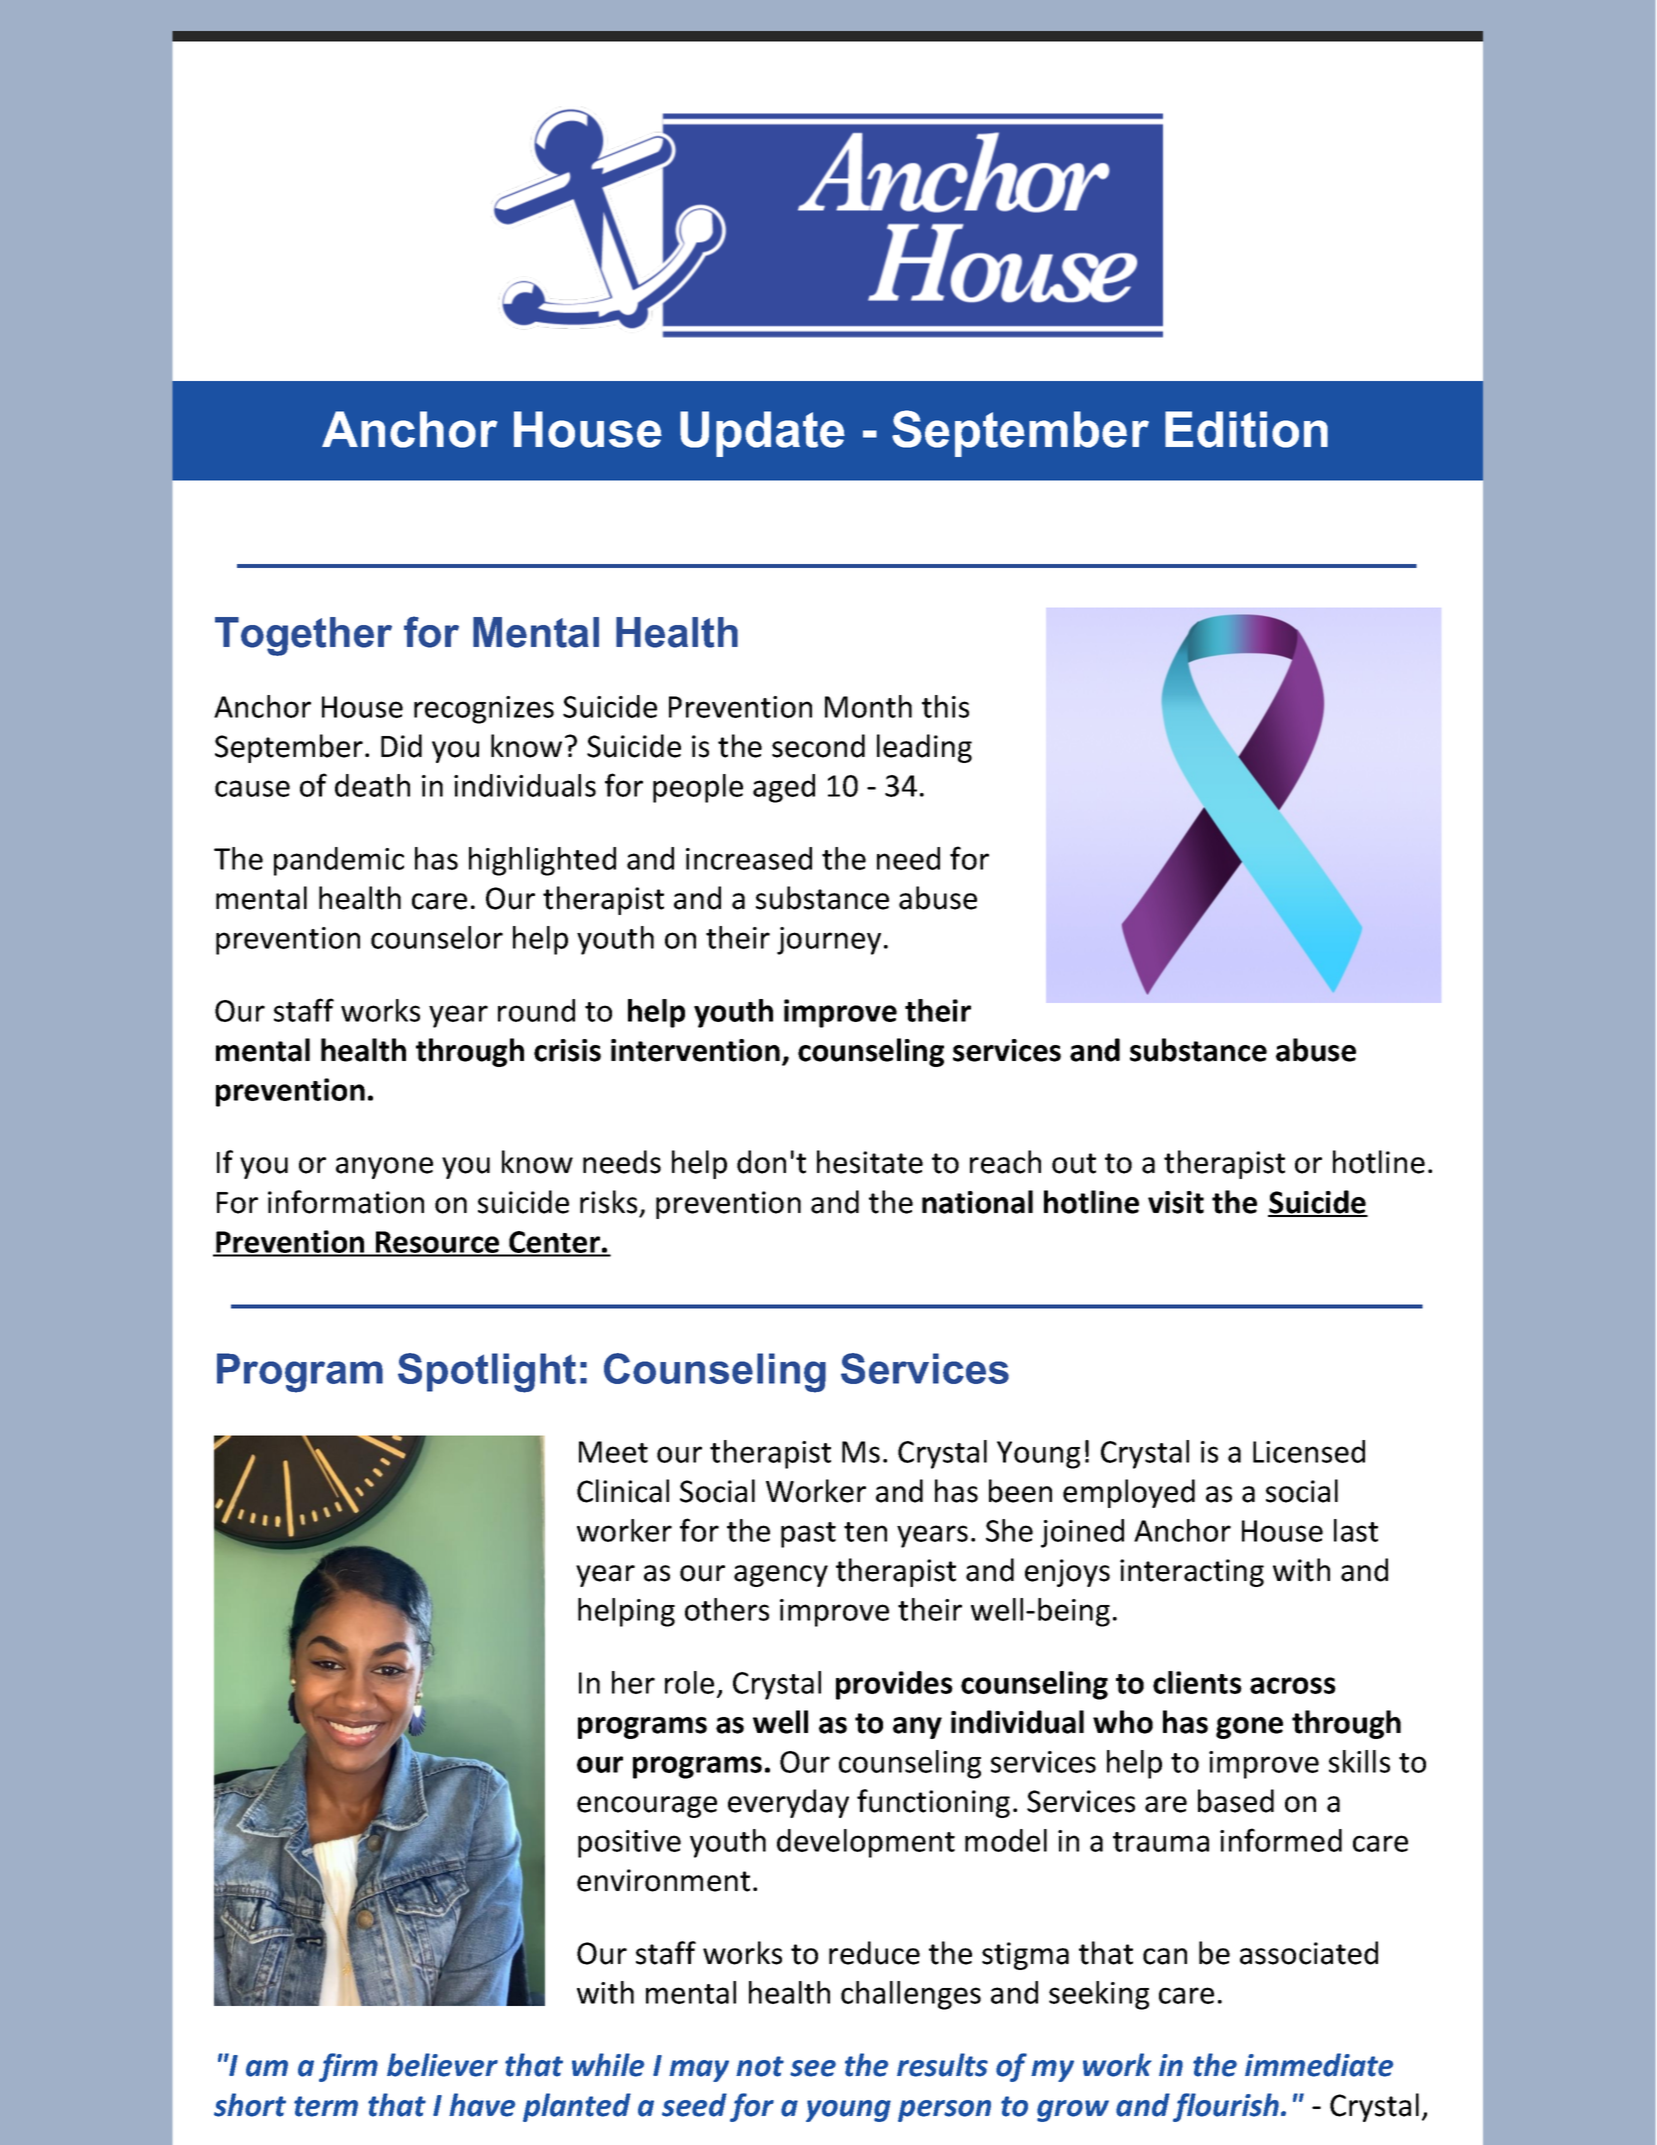 The width and height of the page is (1657, 2145). Describe the element at coordinates (1246, 429) in the page. I see `Edition` at that location.
